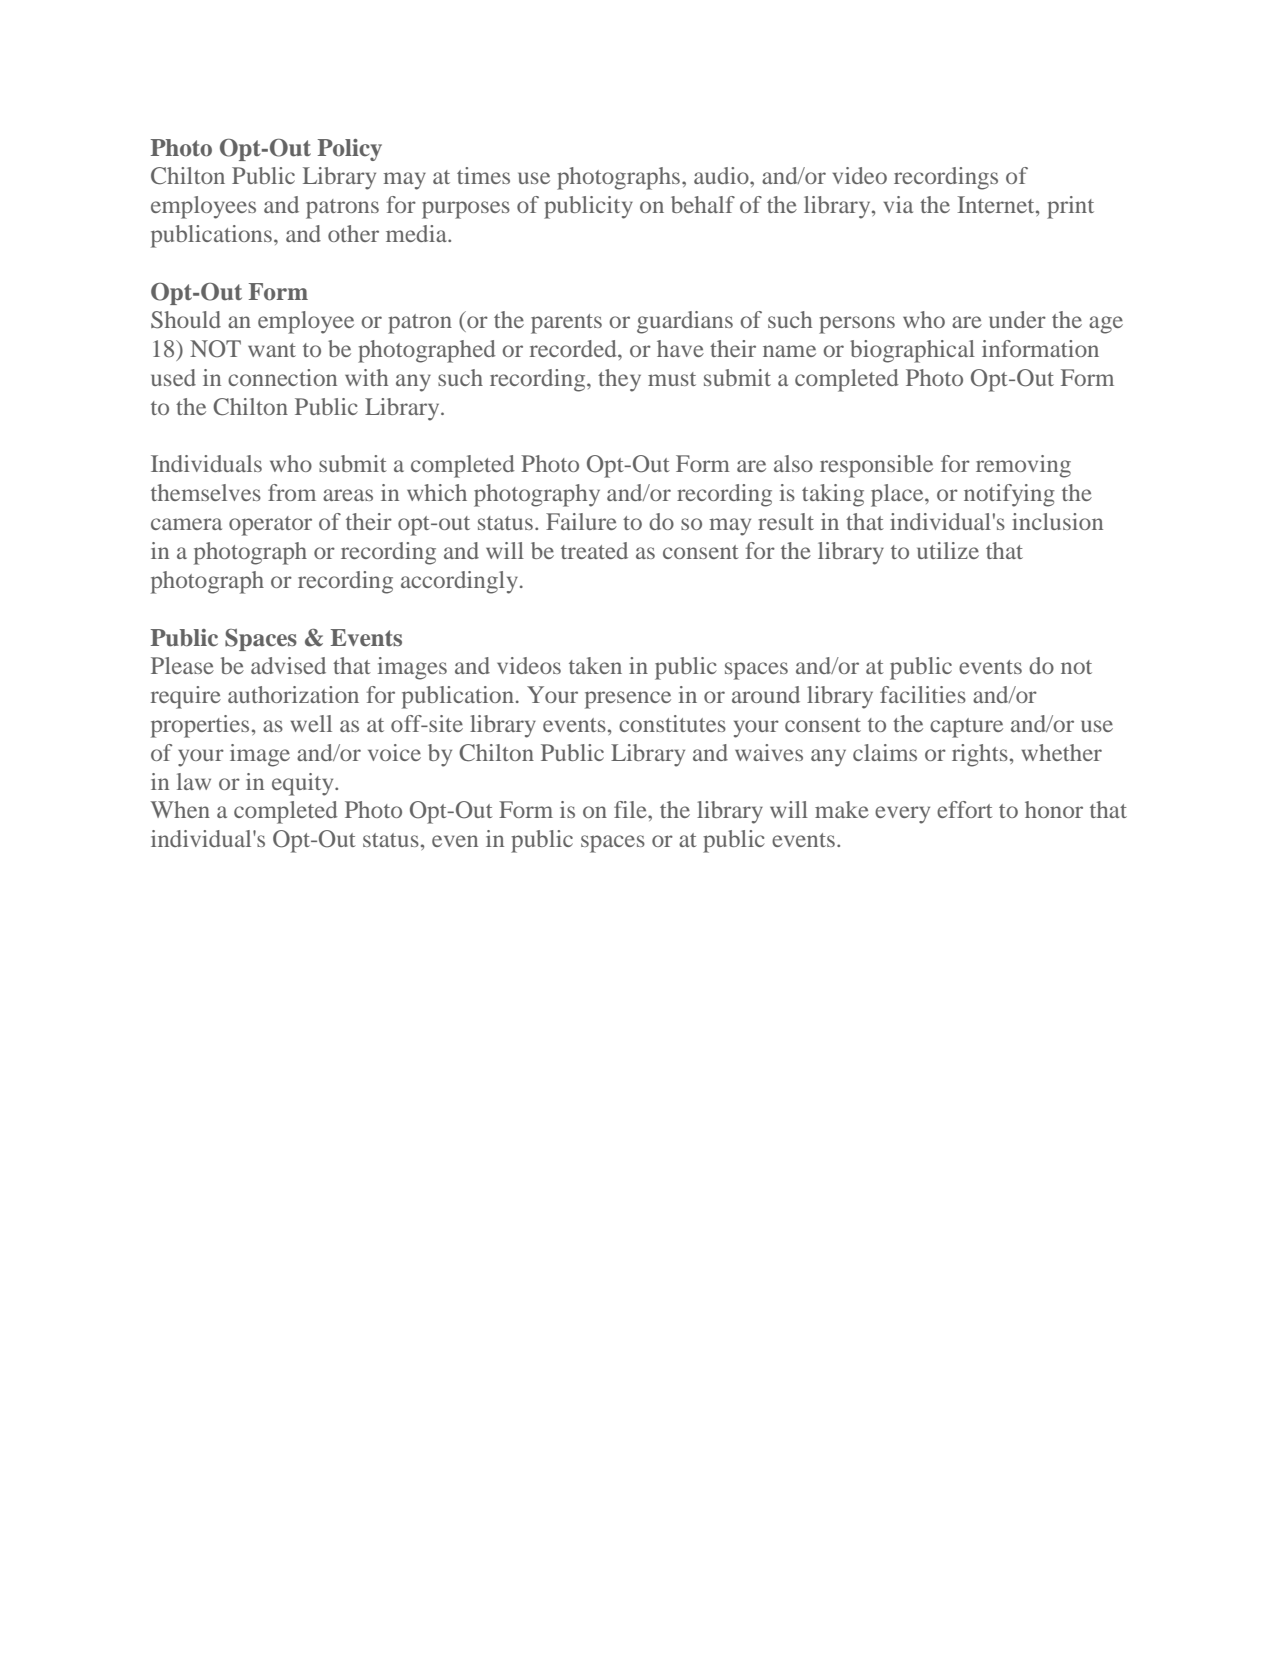 This image has height=1654, width=1278. I want to click on advised, so click(288, 665).
